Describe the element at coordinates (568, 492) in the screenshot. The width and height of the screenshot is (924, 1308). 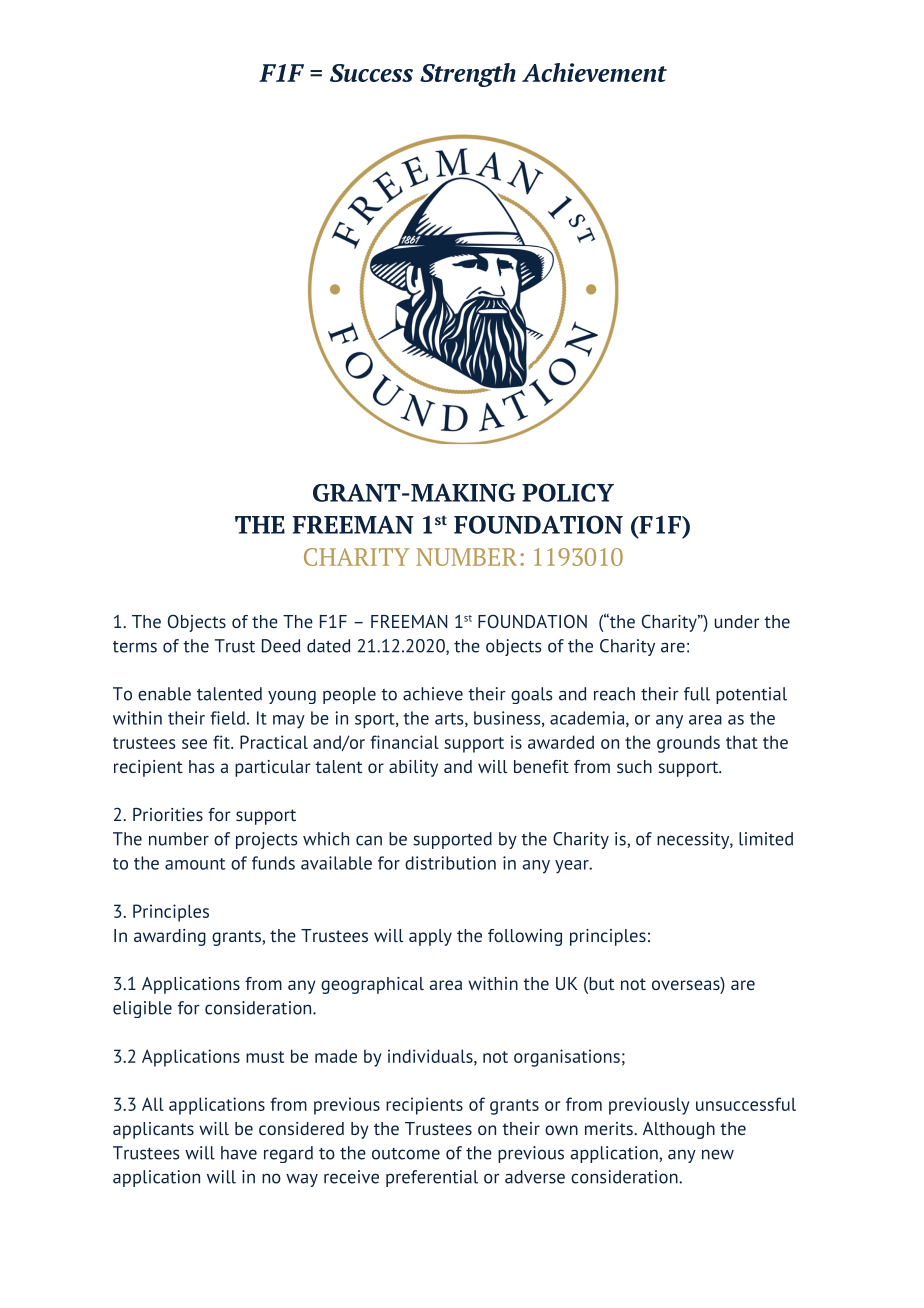
I see `POLICY` at that location.
